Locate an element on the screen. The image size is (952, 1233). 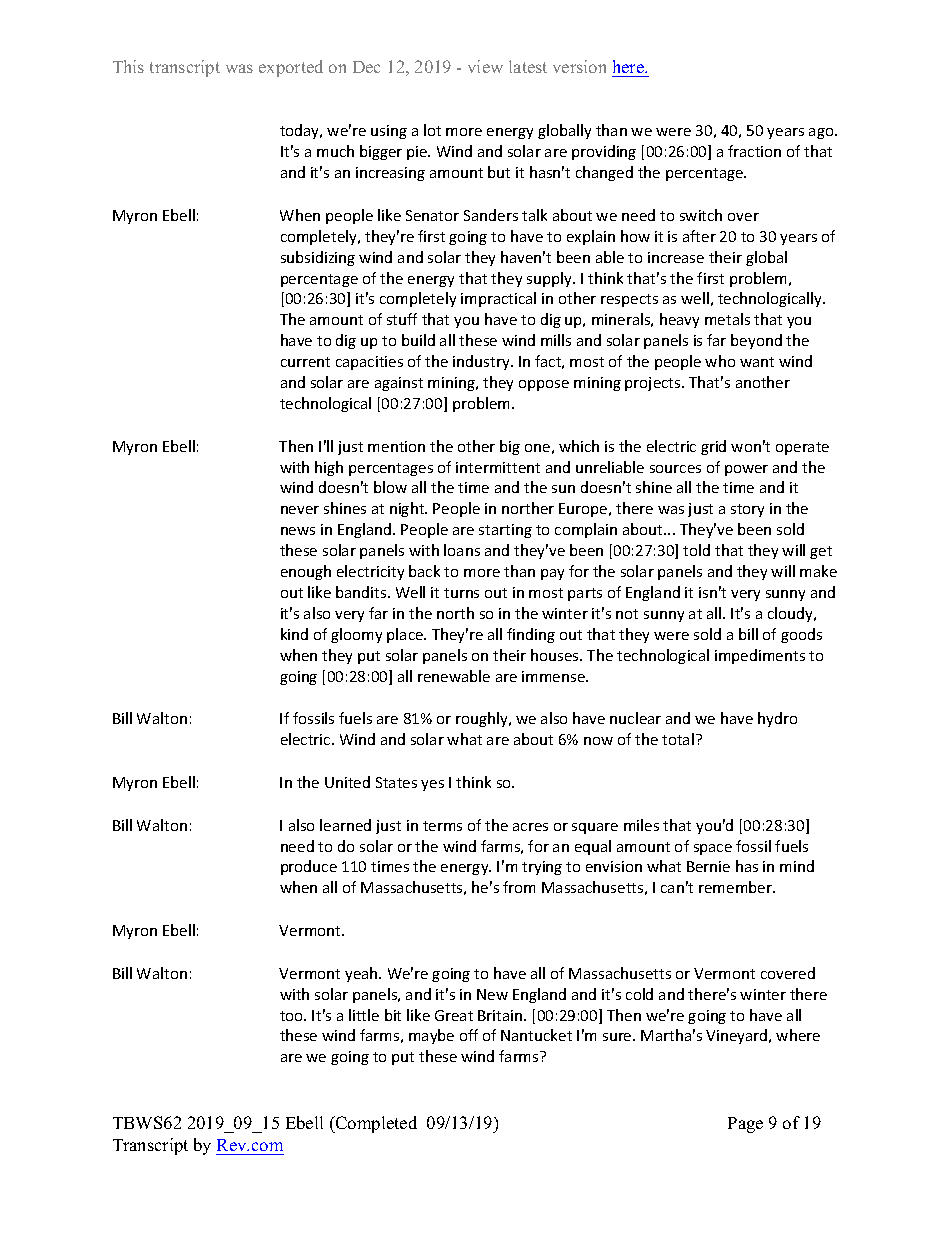
too is located at coordinates (292, 1016).
